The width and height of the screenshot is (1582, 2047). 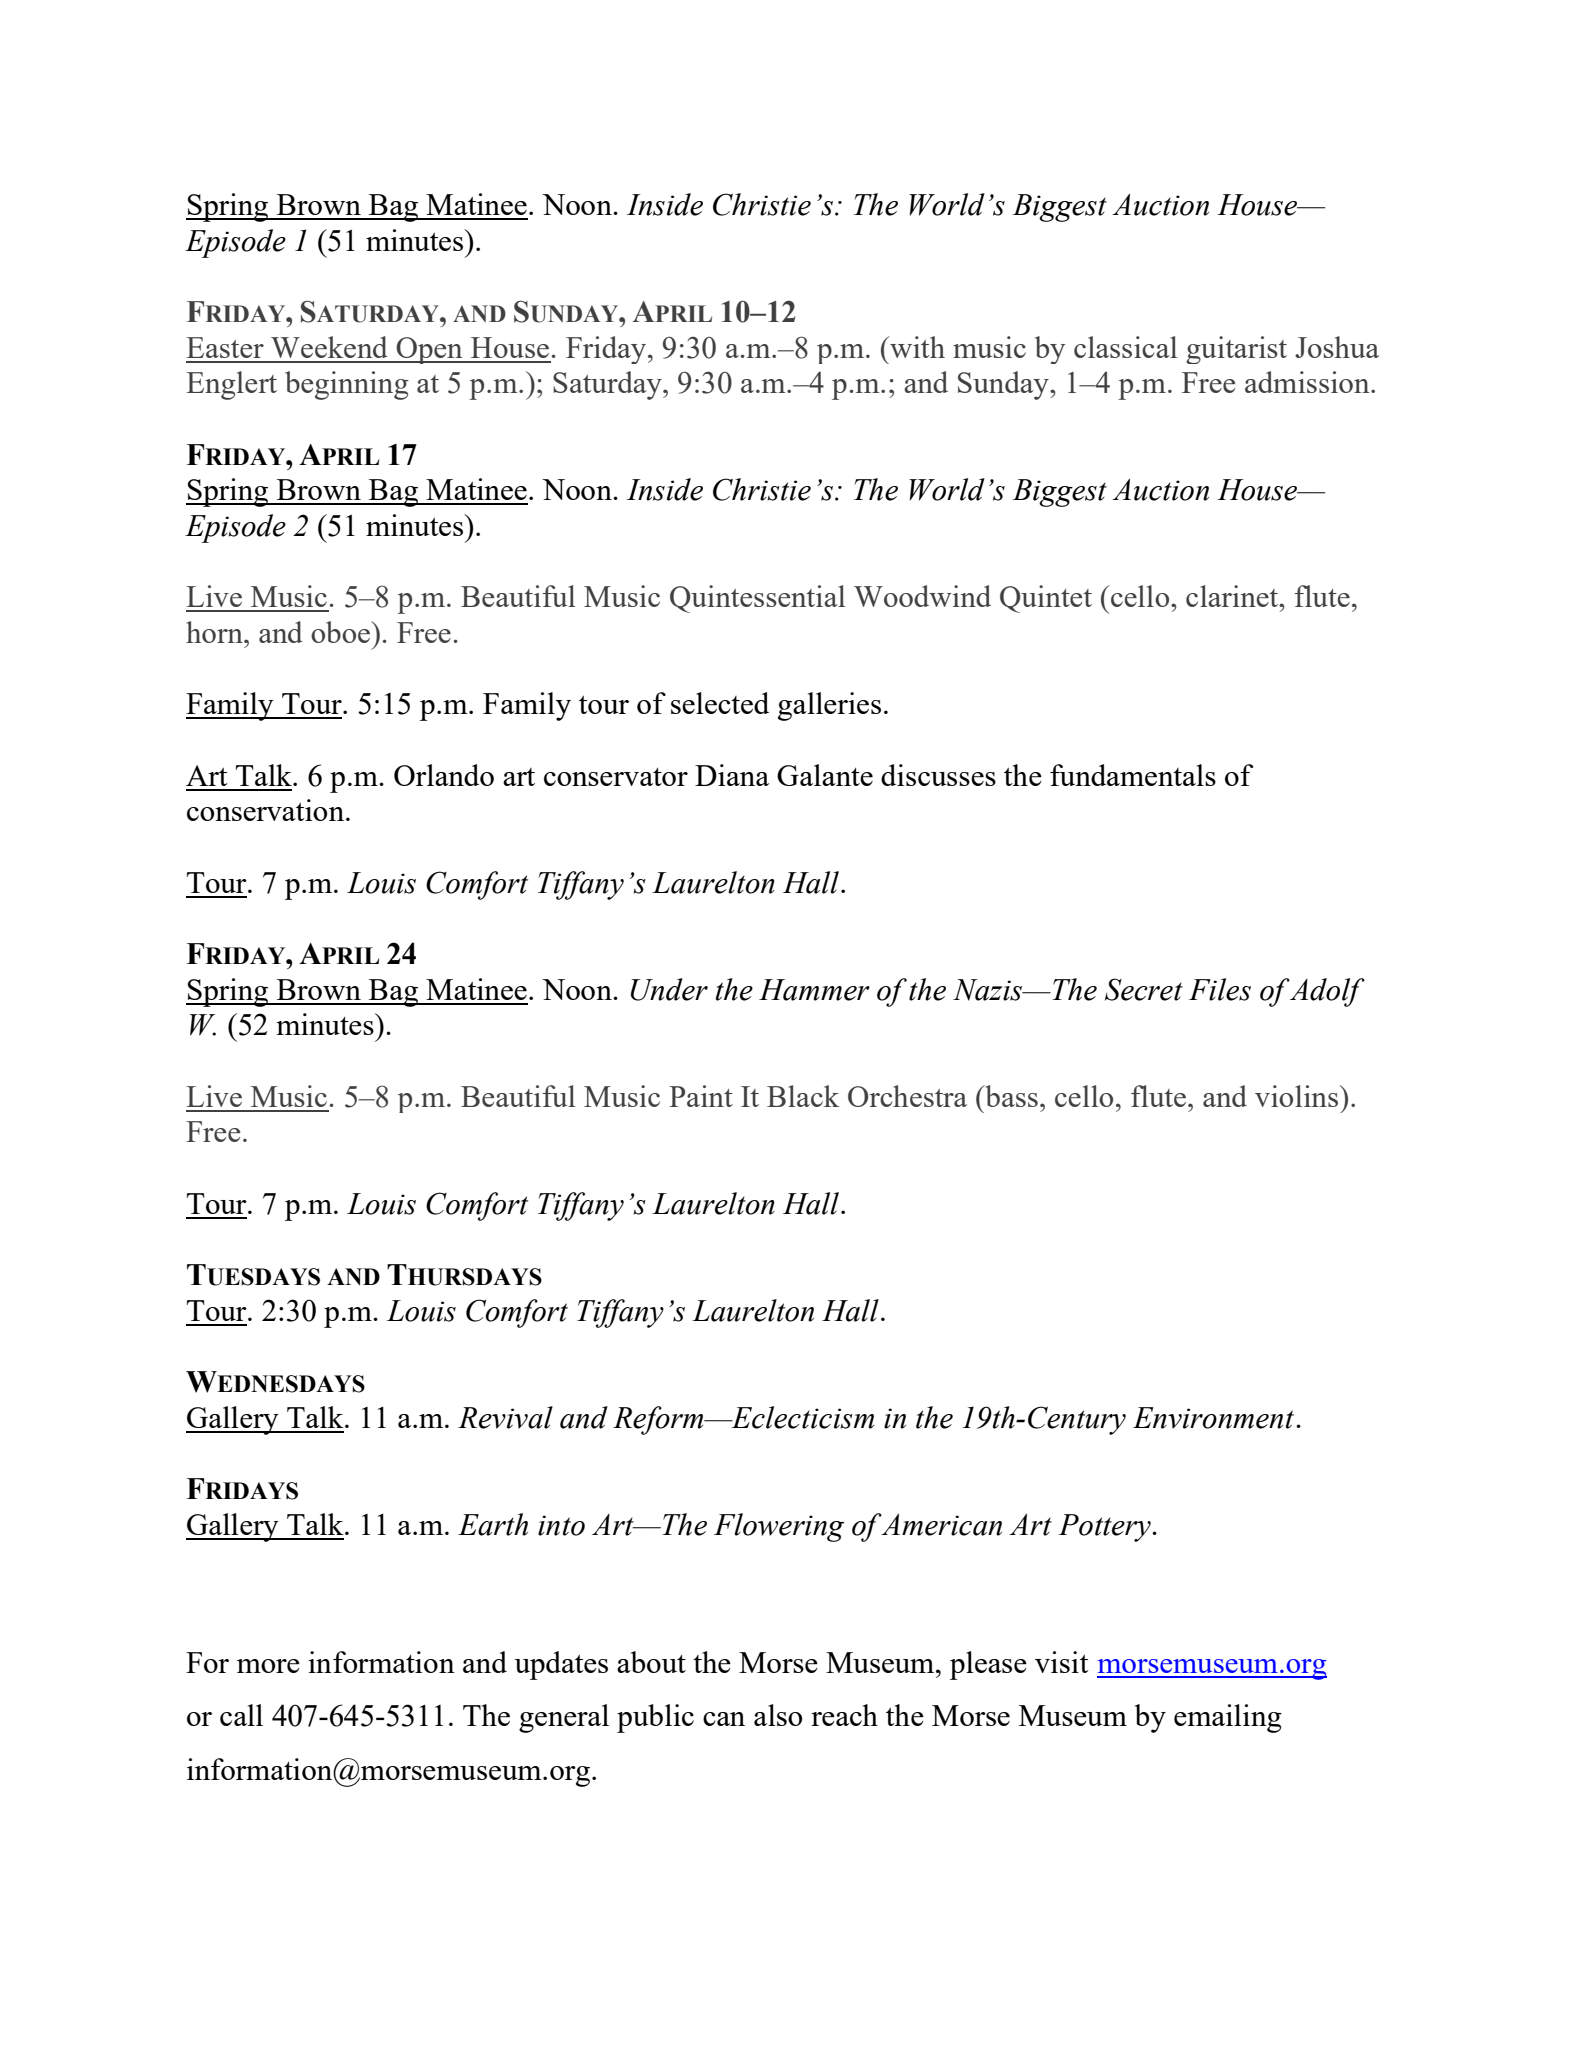 I want to click on also, so click(x=778, y=1715).
